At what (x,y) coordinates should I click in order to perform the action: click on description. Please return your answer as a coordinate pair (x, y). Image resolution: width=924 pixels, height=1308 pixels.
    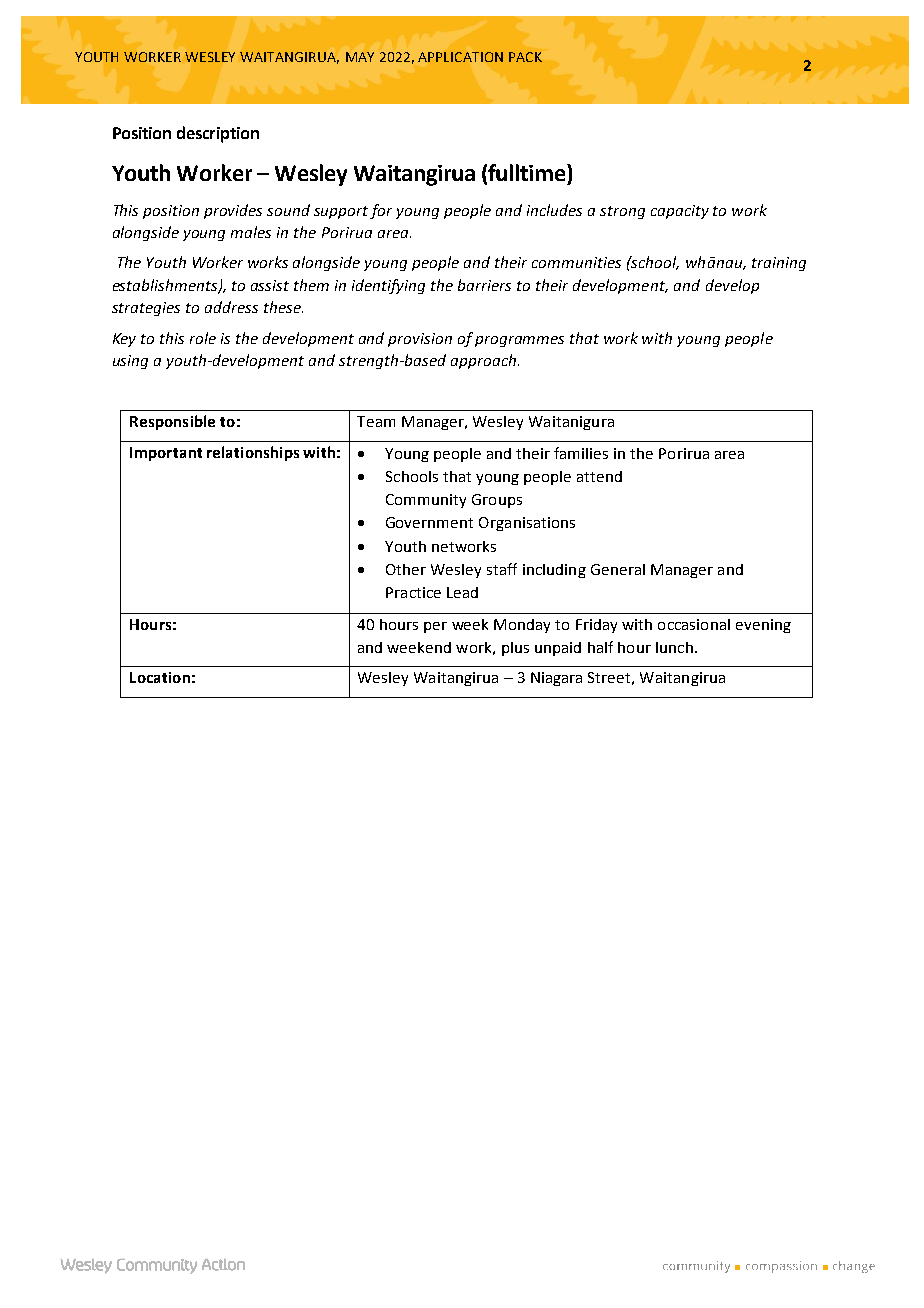
    Looking at the image, I should click on (218, 134).
